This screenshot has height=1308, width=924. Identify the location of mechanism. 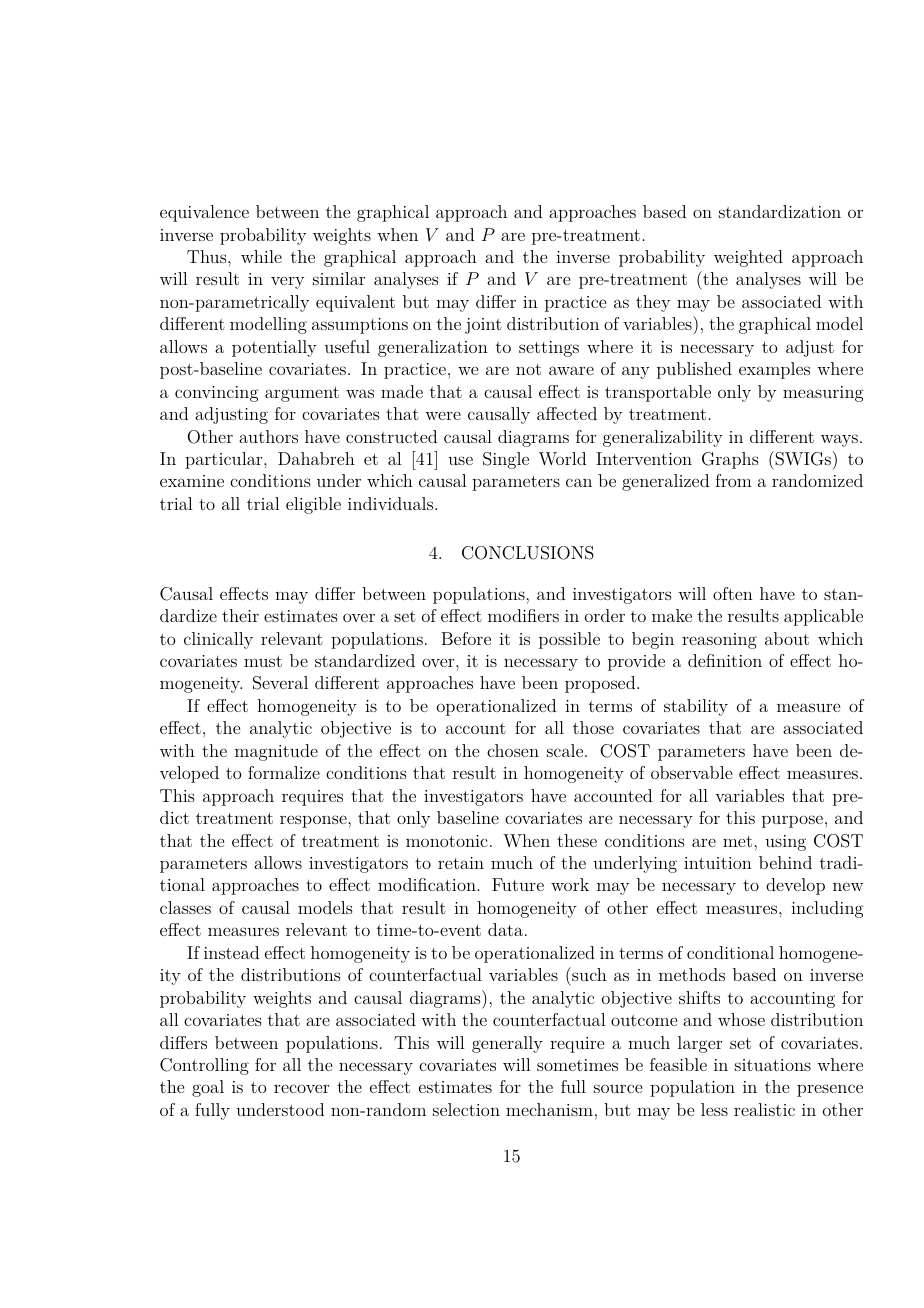
(549, 1109).
